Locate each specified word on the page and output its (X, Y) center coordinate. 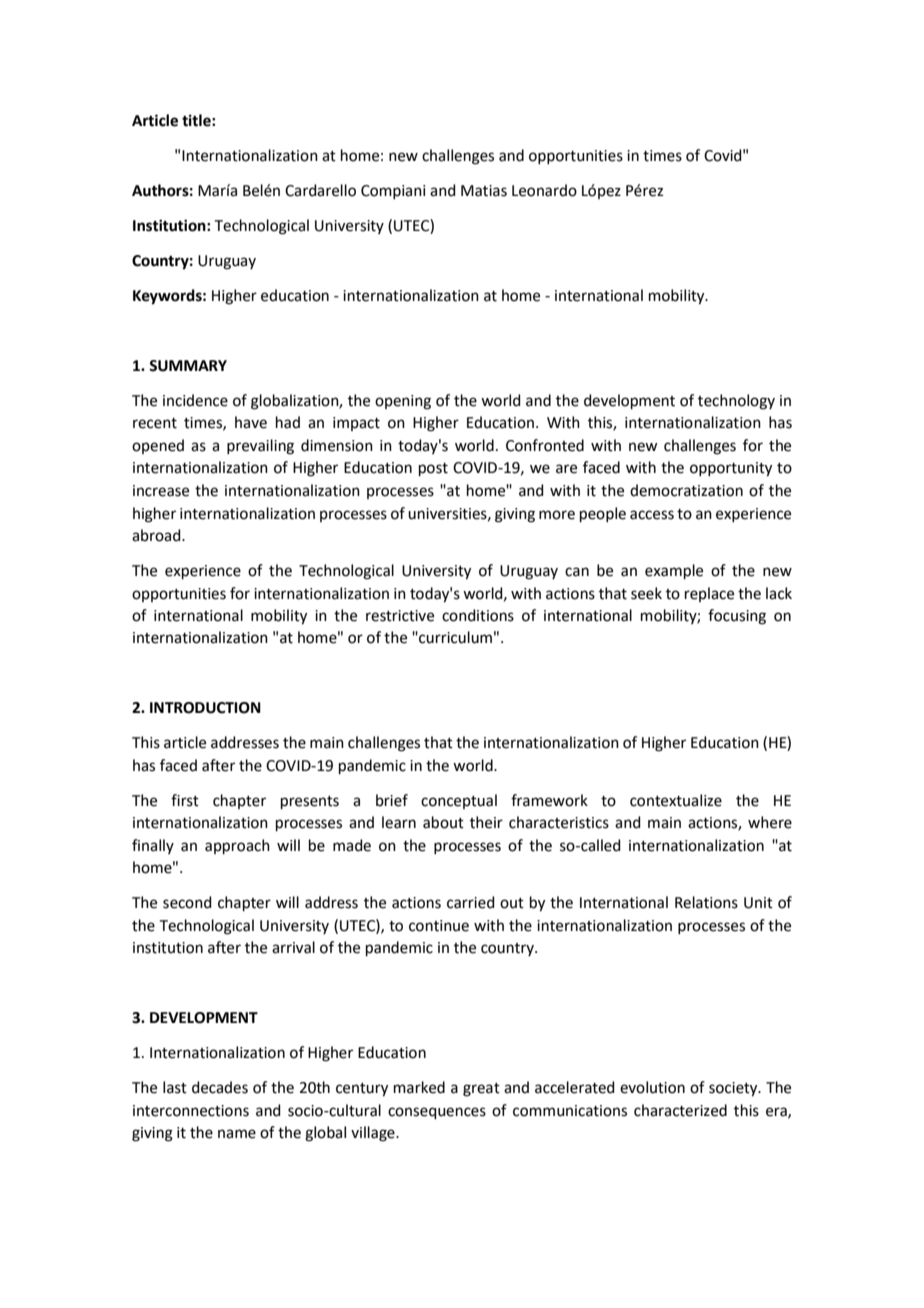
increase (161, 491)
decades (220, 1087)
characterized (680, 1110)
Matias (484, 191)
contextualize (676, 800)
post (433, 469)
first (185, 800)
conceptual (459, 801)
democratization (686, 490)
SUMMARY (188, 366)
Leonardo (544, 190)
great (481, 1090)
